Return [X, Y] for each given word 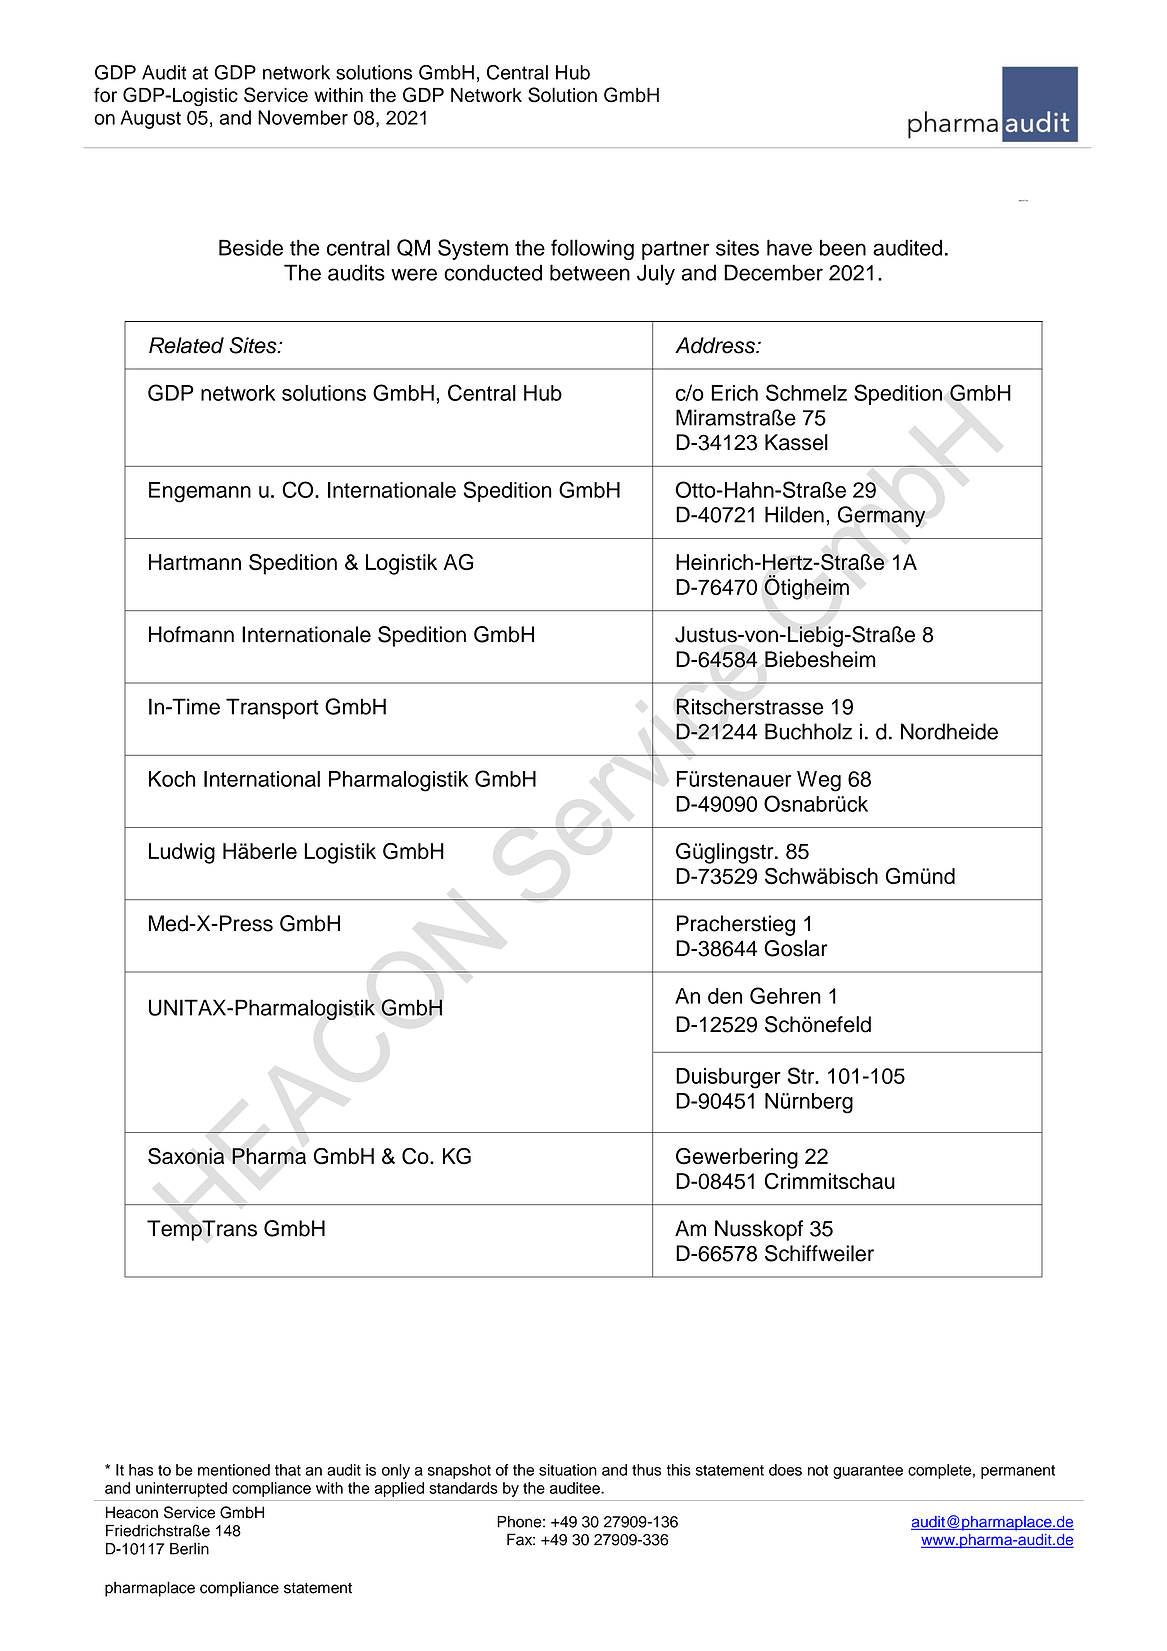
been [843, 247]
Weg [819, 781]
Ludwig [182, 853]
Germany [881, 516]
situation [568, 1470]
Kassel [796, 442]
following [592, 249]
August [150, 119]
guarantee [868, 1472]
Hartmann [195, 562]
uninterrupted [181, 1489]
